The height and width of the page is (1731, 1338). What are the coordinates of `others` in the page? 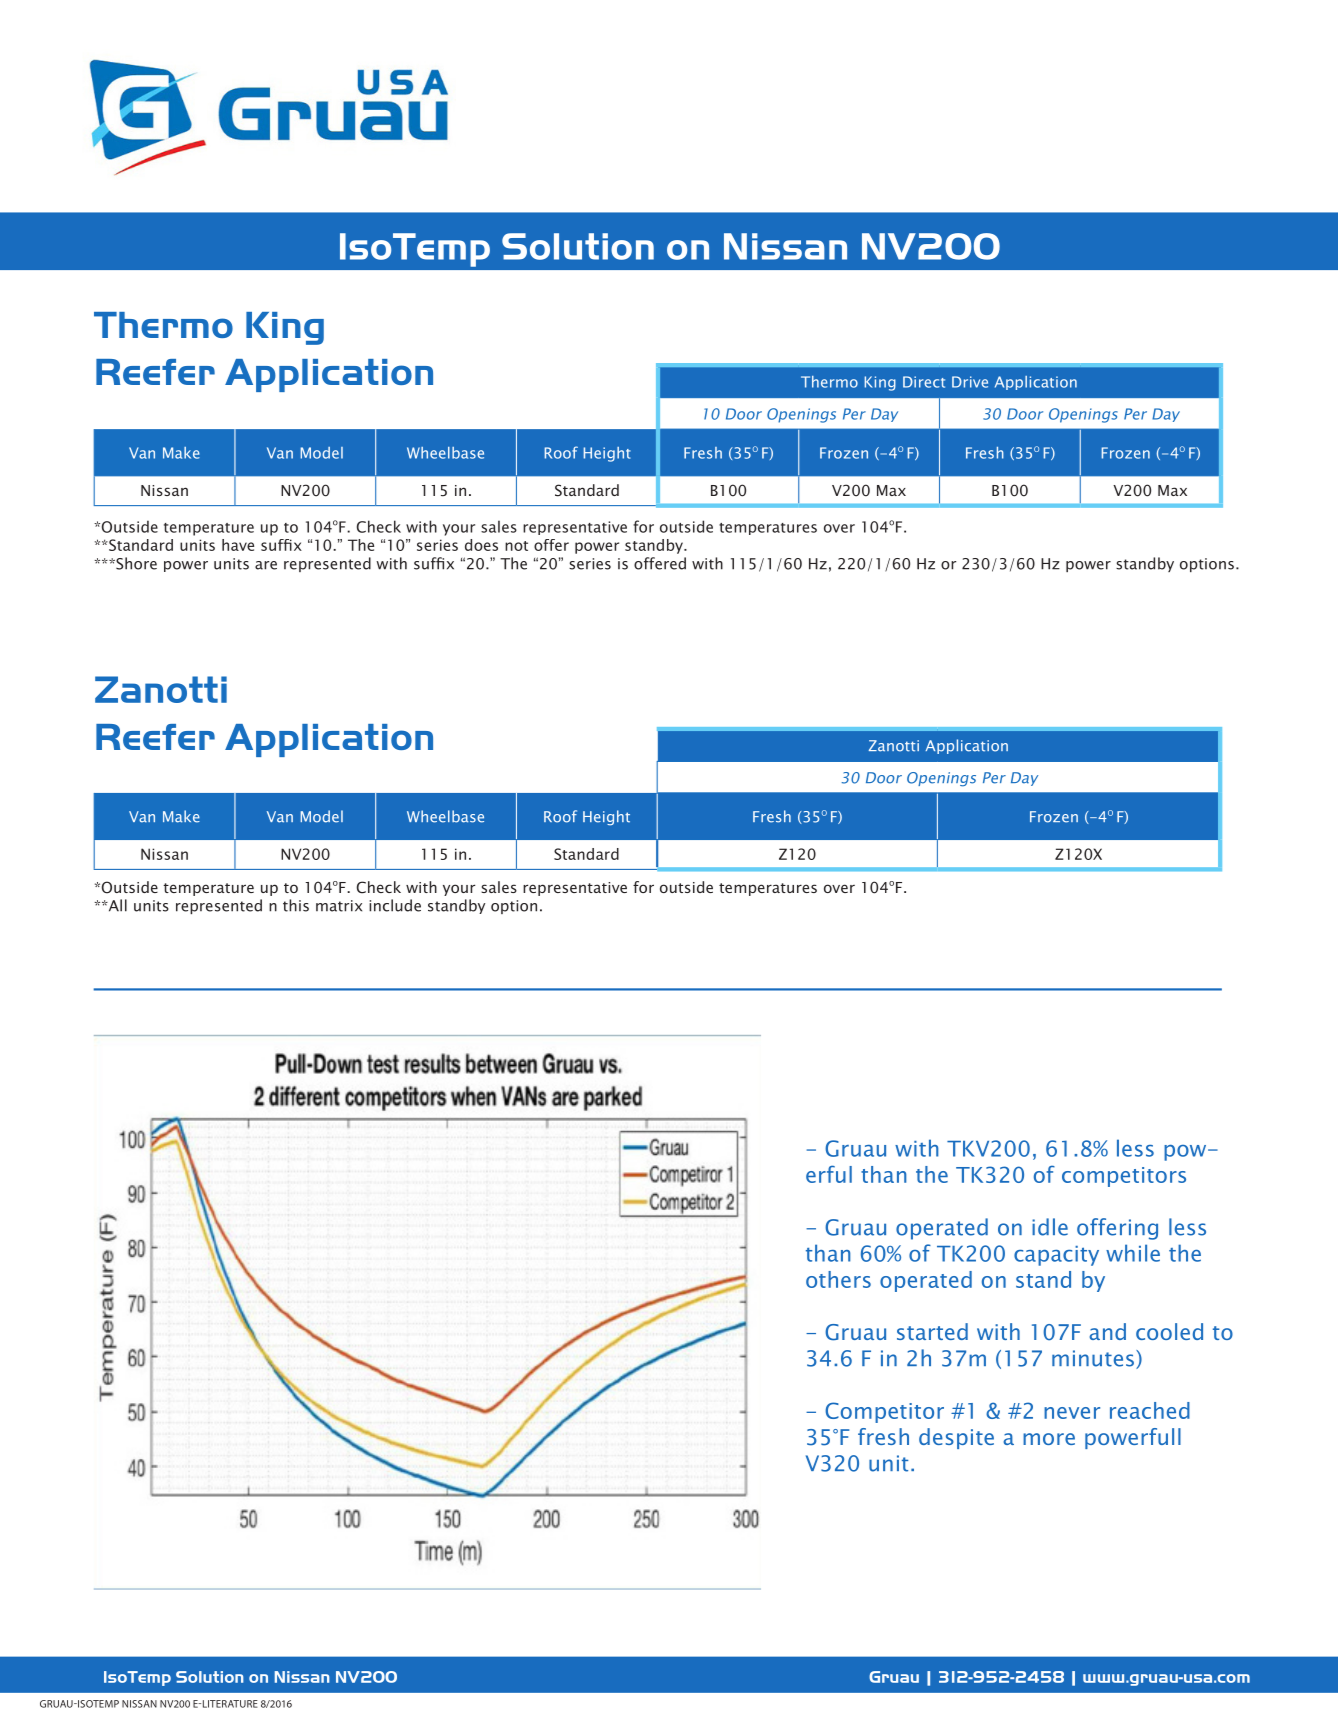 It's located at (838, 1279).
